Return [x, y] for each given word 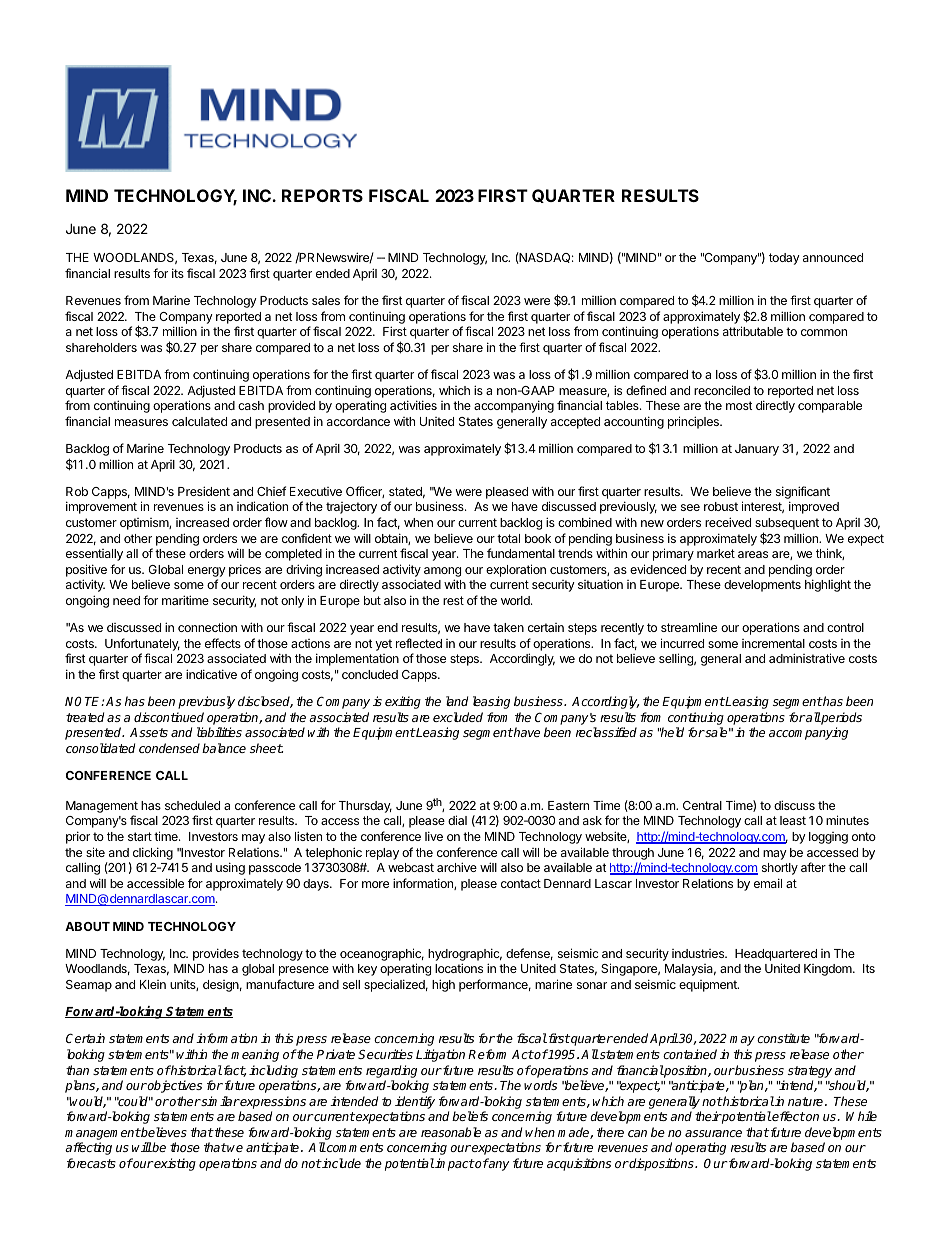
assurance [713, 1133]
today [784, 259]
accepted [575, 423]
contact [521, 883]
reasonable [451, 1132]
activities [413, 405]
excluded [458, 717]
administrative [807, 658]
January [757, 450]
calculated [199, 421]
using [230, 868]
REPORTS [322, 195]
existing [174, 1164]
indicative [211, 674]
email [768, 883]
